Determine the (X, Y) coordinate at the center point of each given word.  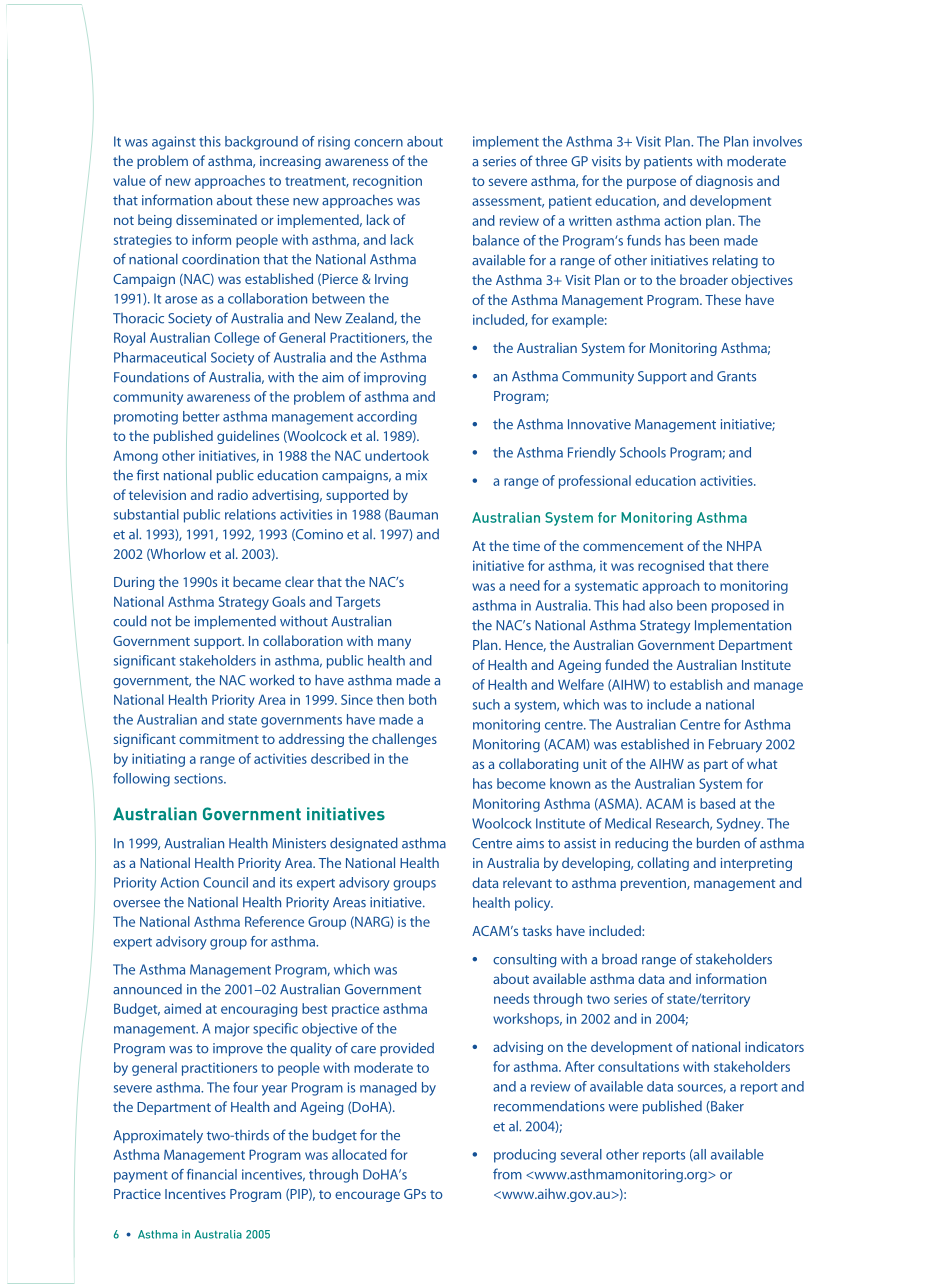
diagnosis (724, 182)
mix (416, 475)
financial (212, 1174)
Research (683, 824)
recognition (387, 182)
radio (233, 494)
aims (530, 843)
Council (225, 882)
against (174, 143)
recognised (671, 567)
